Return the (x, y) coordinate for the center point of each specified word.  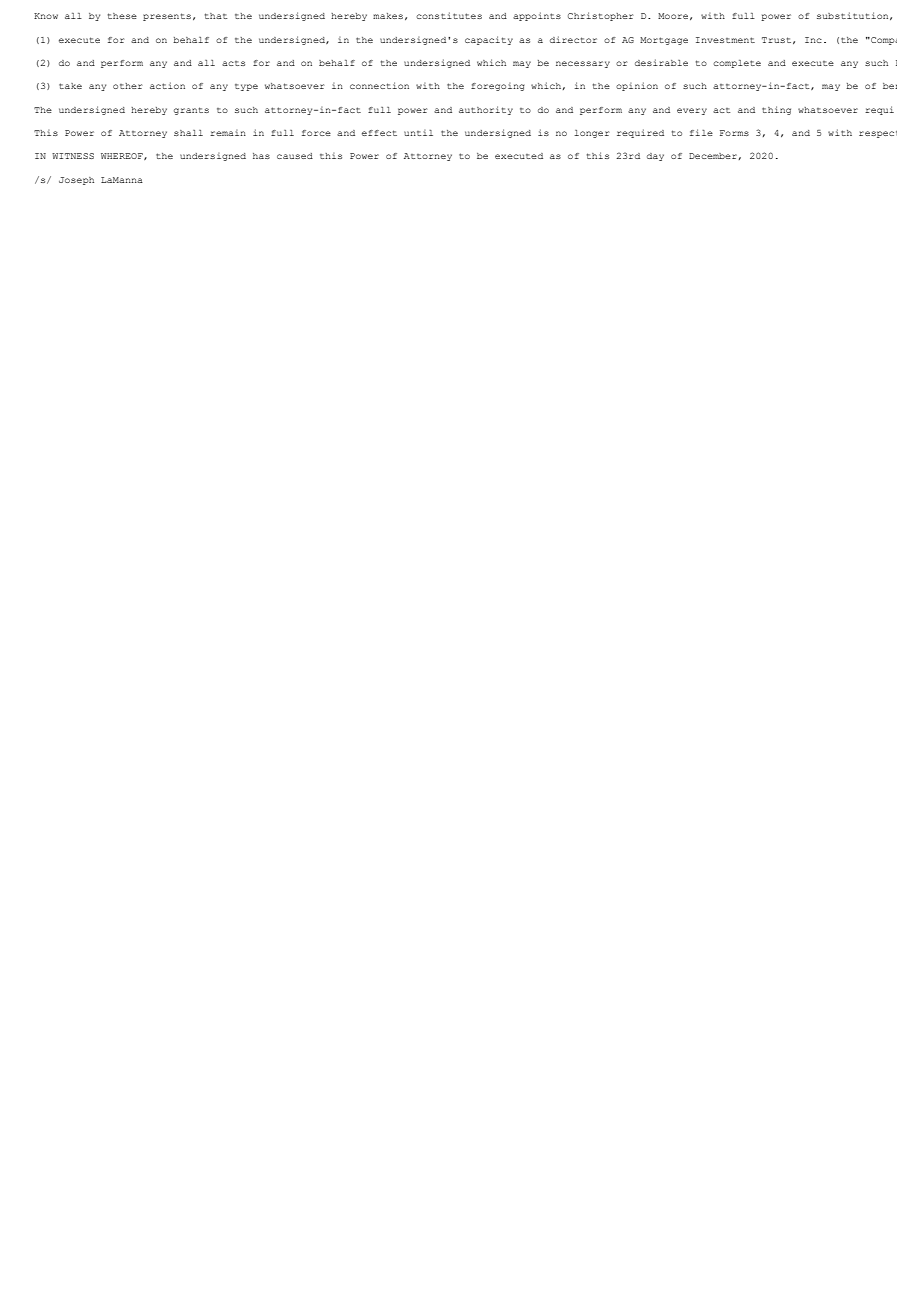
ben (890, 86)
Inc (813, 40)
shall (188, 133)
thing (776, 110)
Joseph (76, 181)
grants (191, 111)
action (167, 85)
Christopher (600, 16)
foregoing (498, 87)
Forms (734, 133)
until (418, 133)
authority (486, 110)
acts (233, 63)
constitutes (449, 15)
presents (167, 17)
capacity (489, 40)
